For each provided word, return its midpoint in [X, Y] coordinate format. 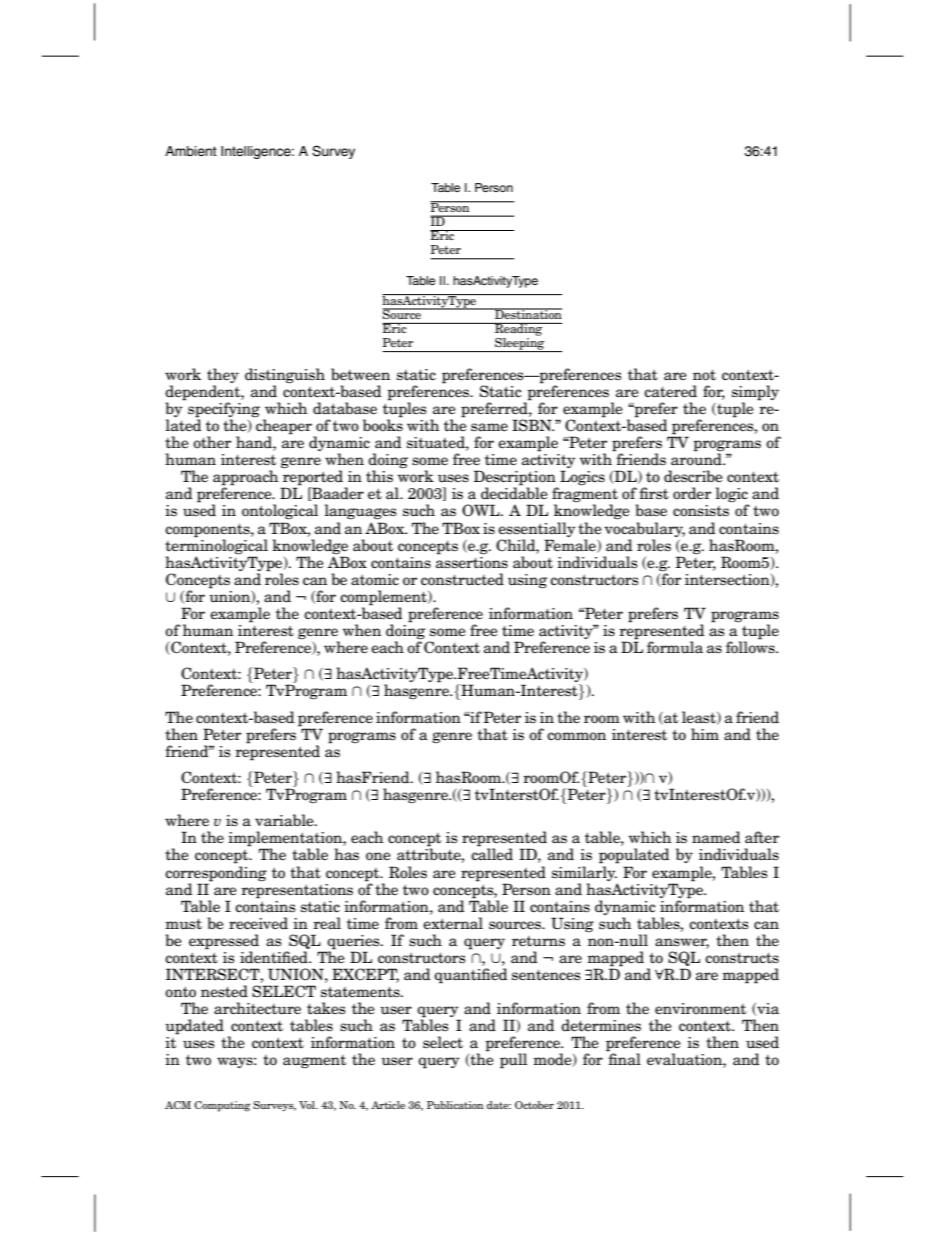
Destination [527, 313]
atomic [375, 580]
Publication [455, 1105]
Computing [222, 1106]
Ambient [191, 151]
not [704, 375]
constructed [462, 579]
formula [675, 647]
